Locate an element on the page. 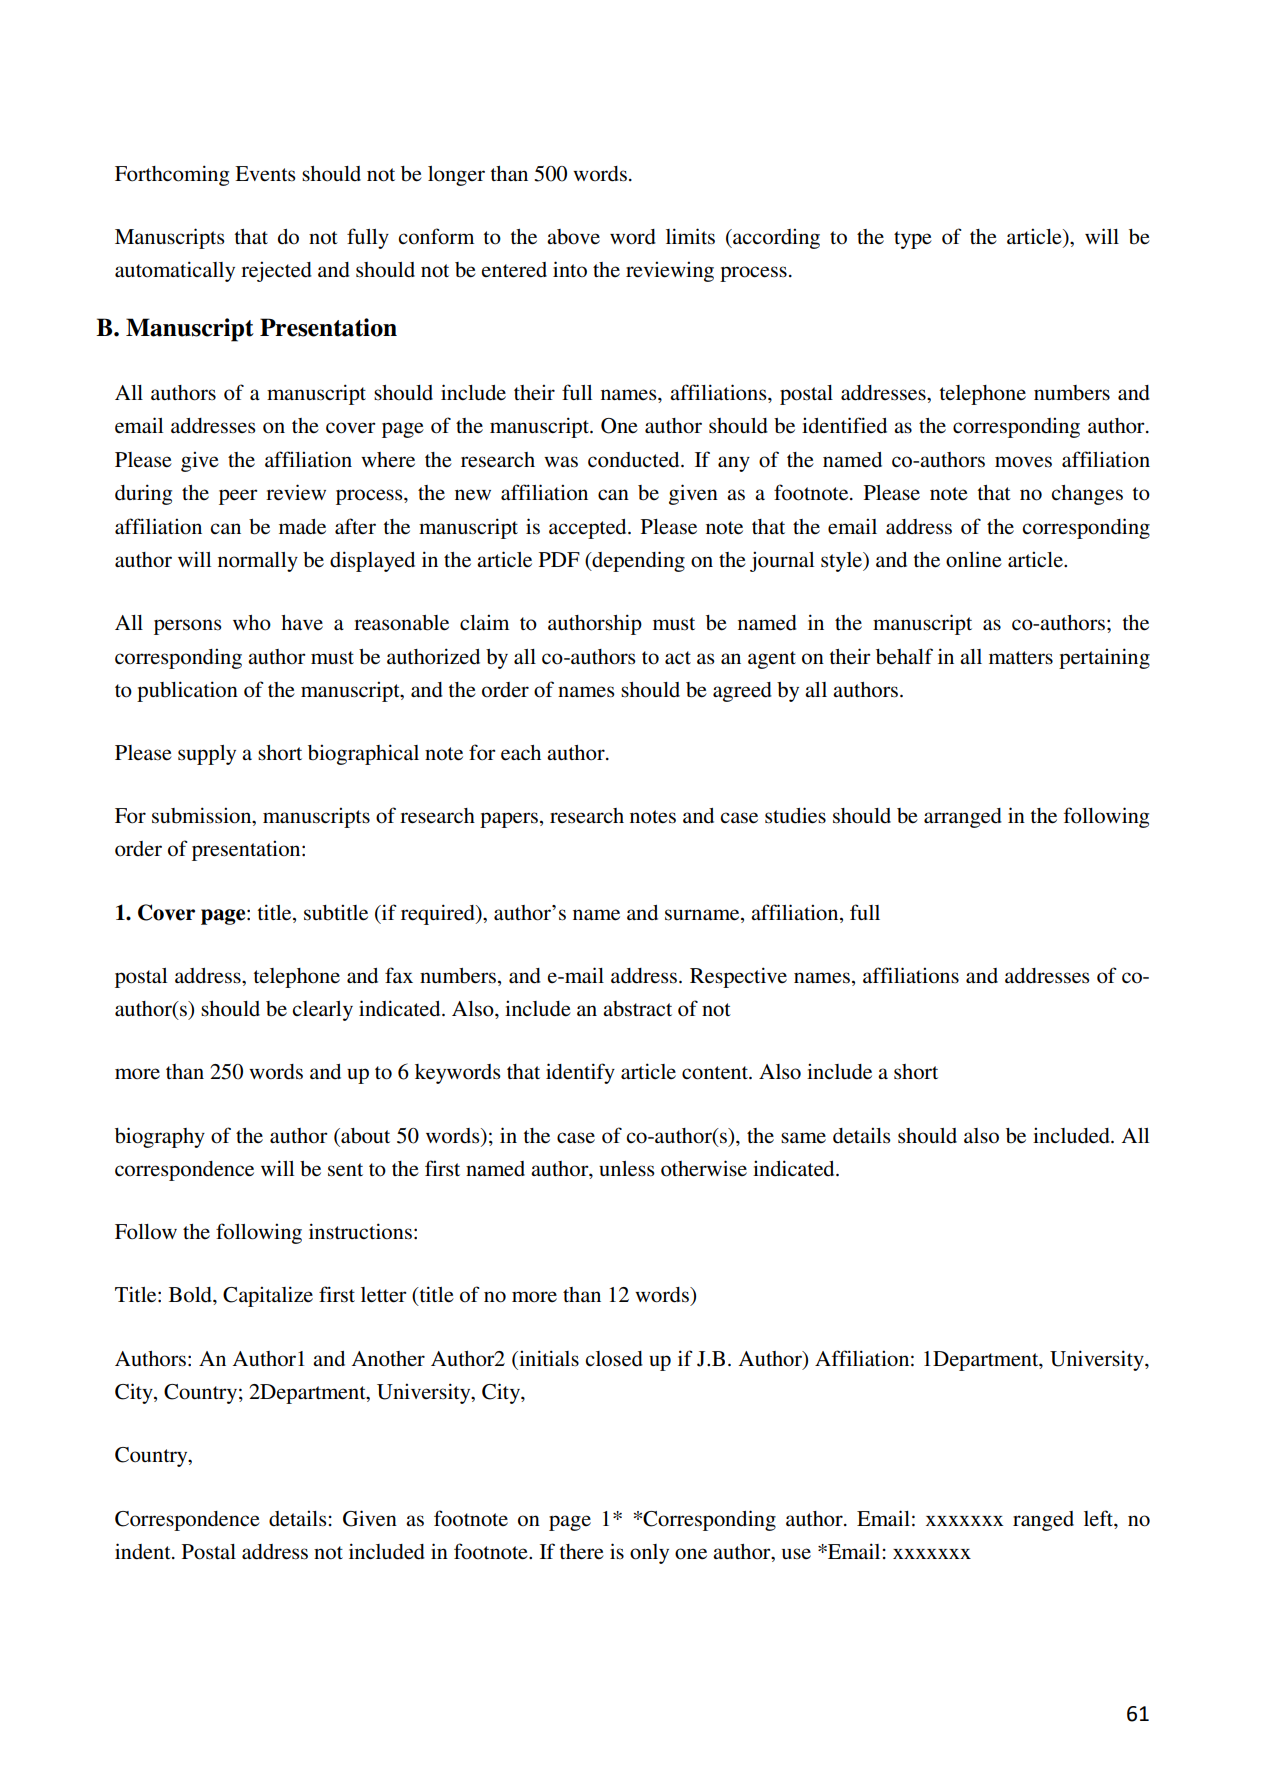 This document has height=1788, width=1264. type is located at coordinates (913, 240).
